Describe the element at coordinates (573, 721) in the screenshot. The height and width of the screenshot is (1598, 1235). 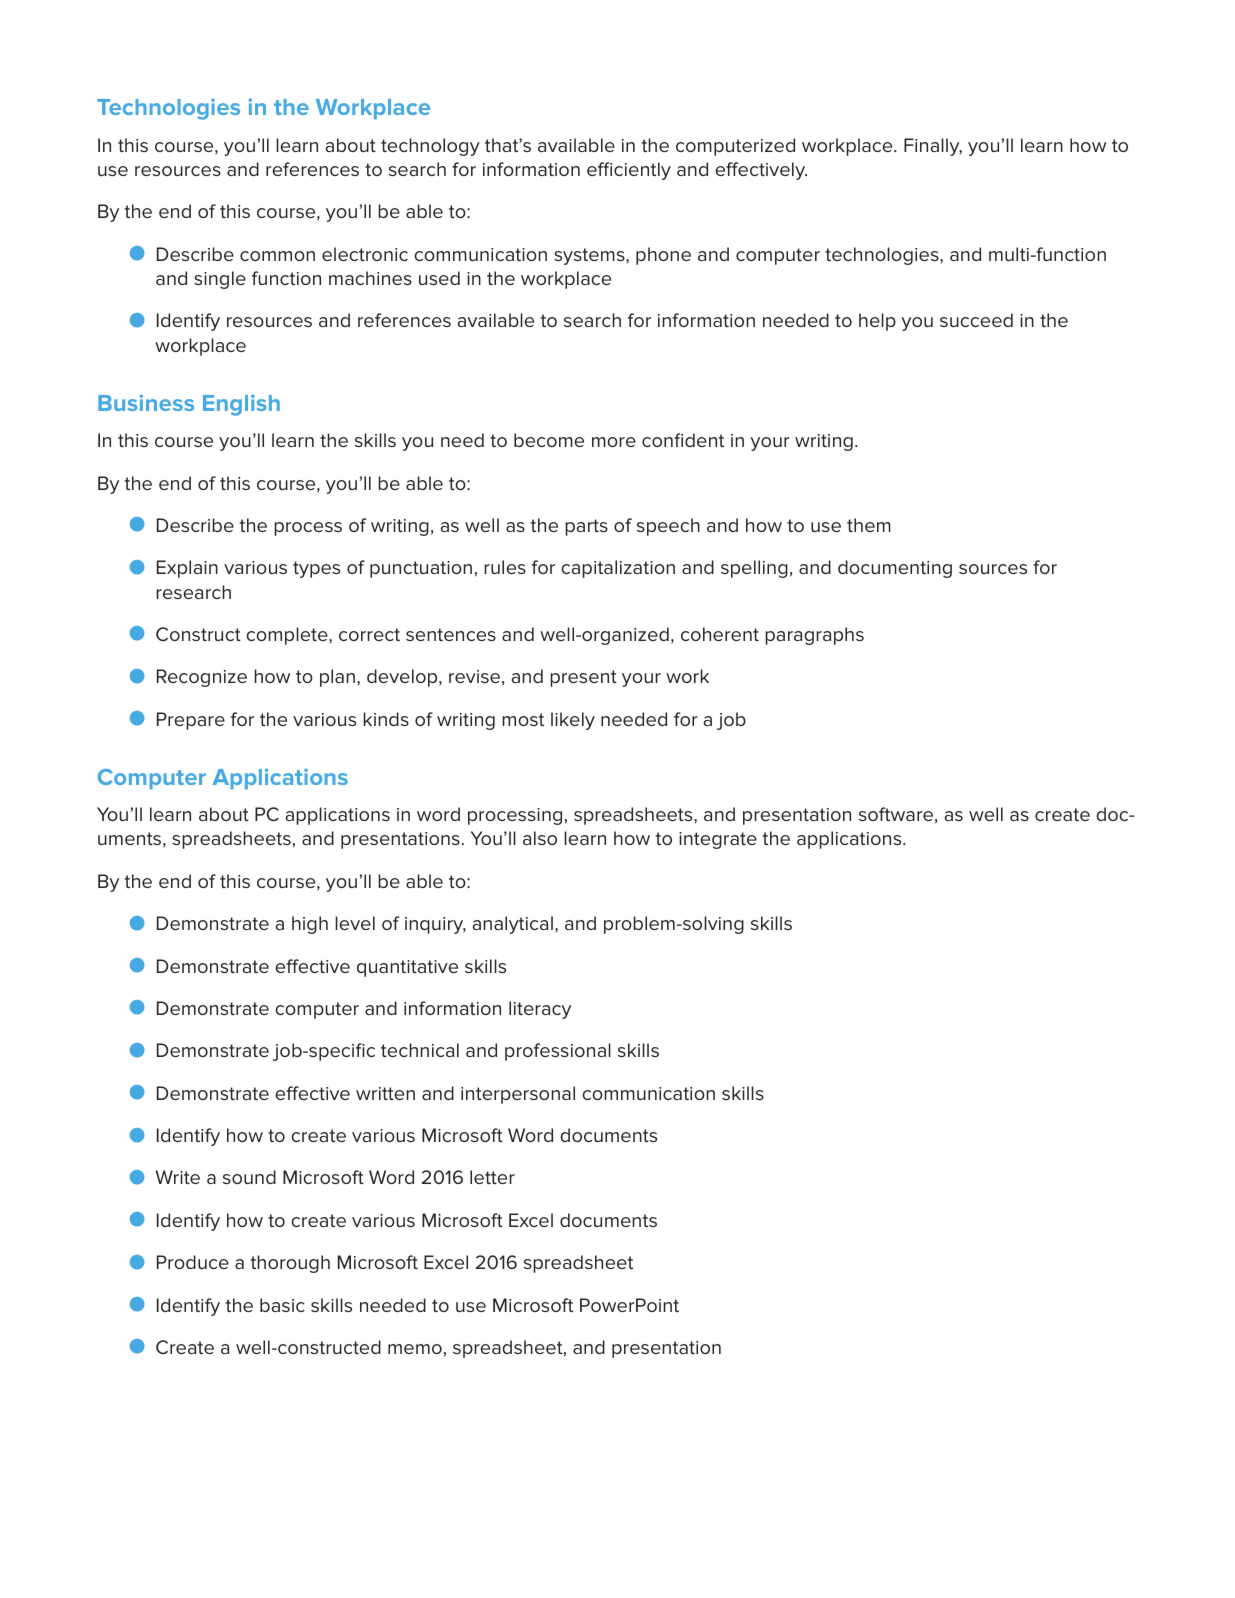
I see `likely` at that location.
